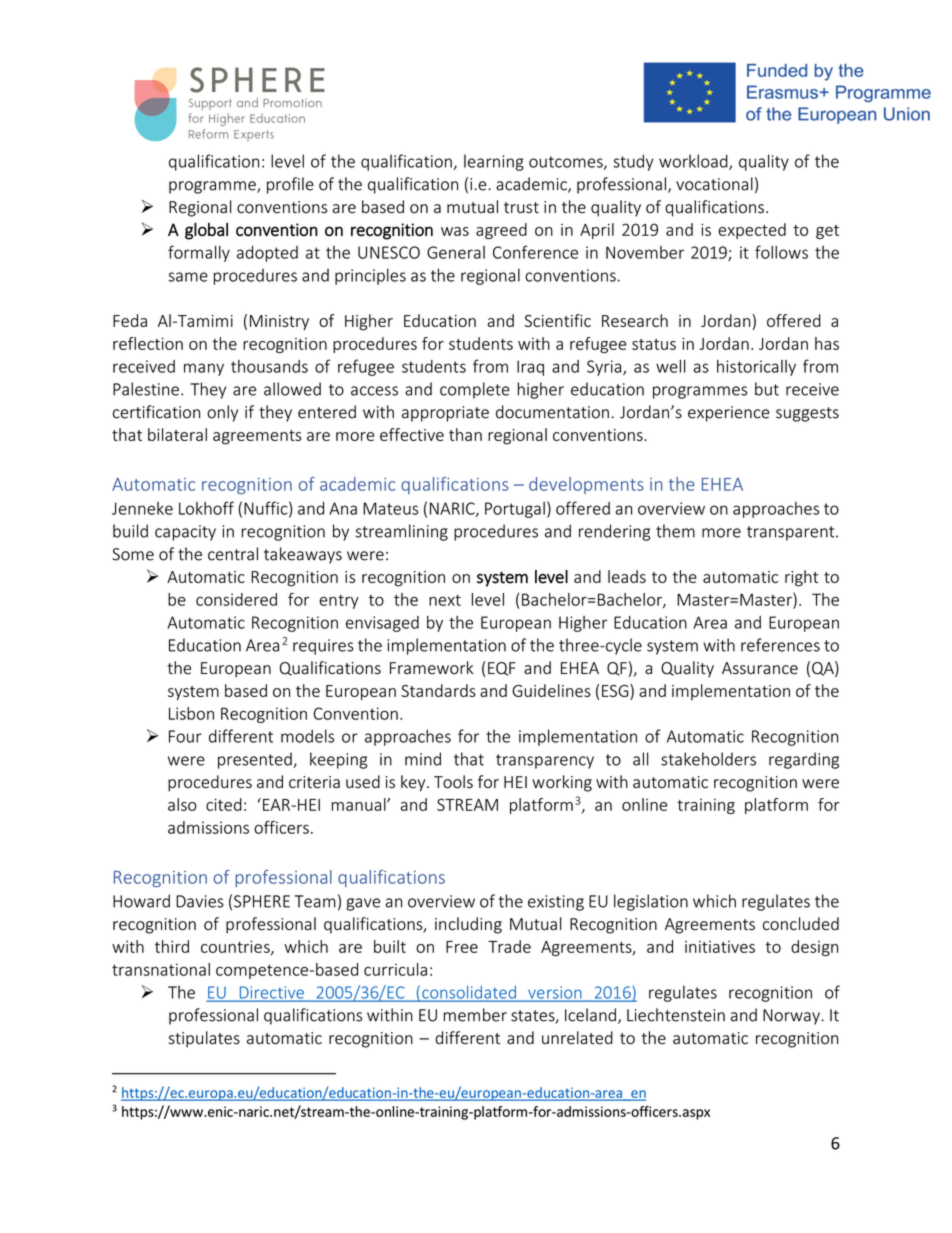 This screenshot has height=1233, width=952. I want to click on learning, so click(494, 162).
